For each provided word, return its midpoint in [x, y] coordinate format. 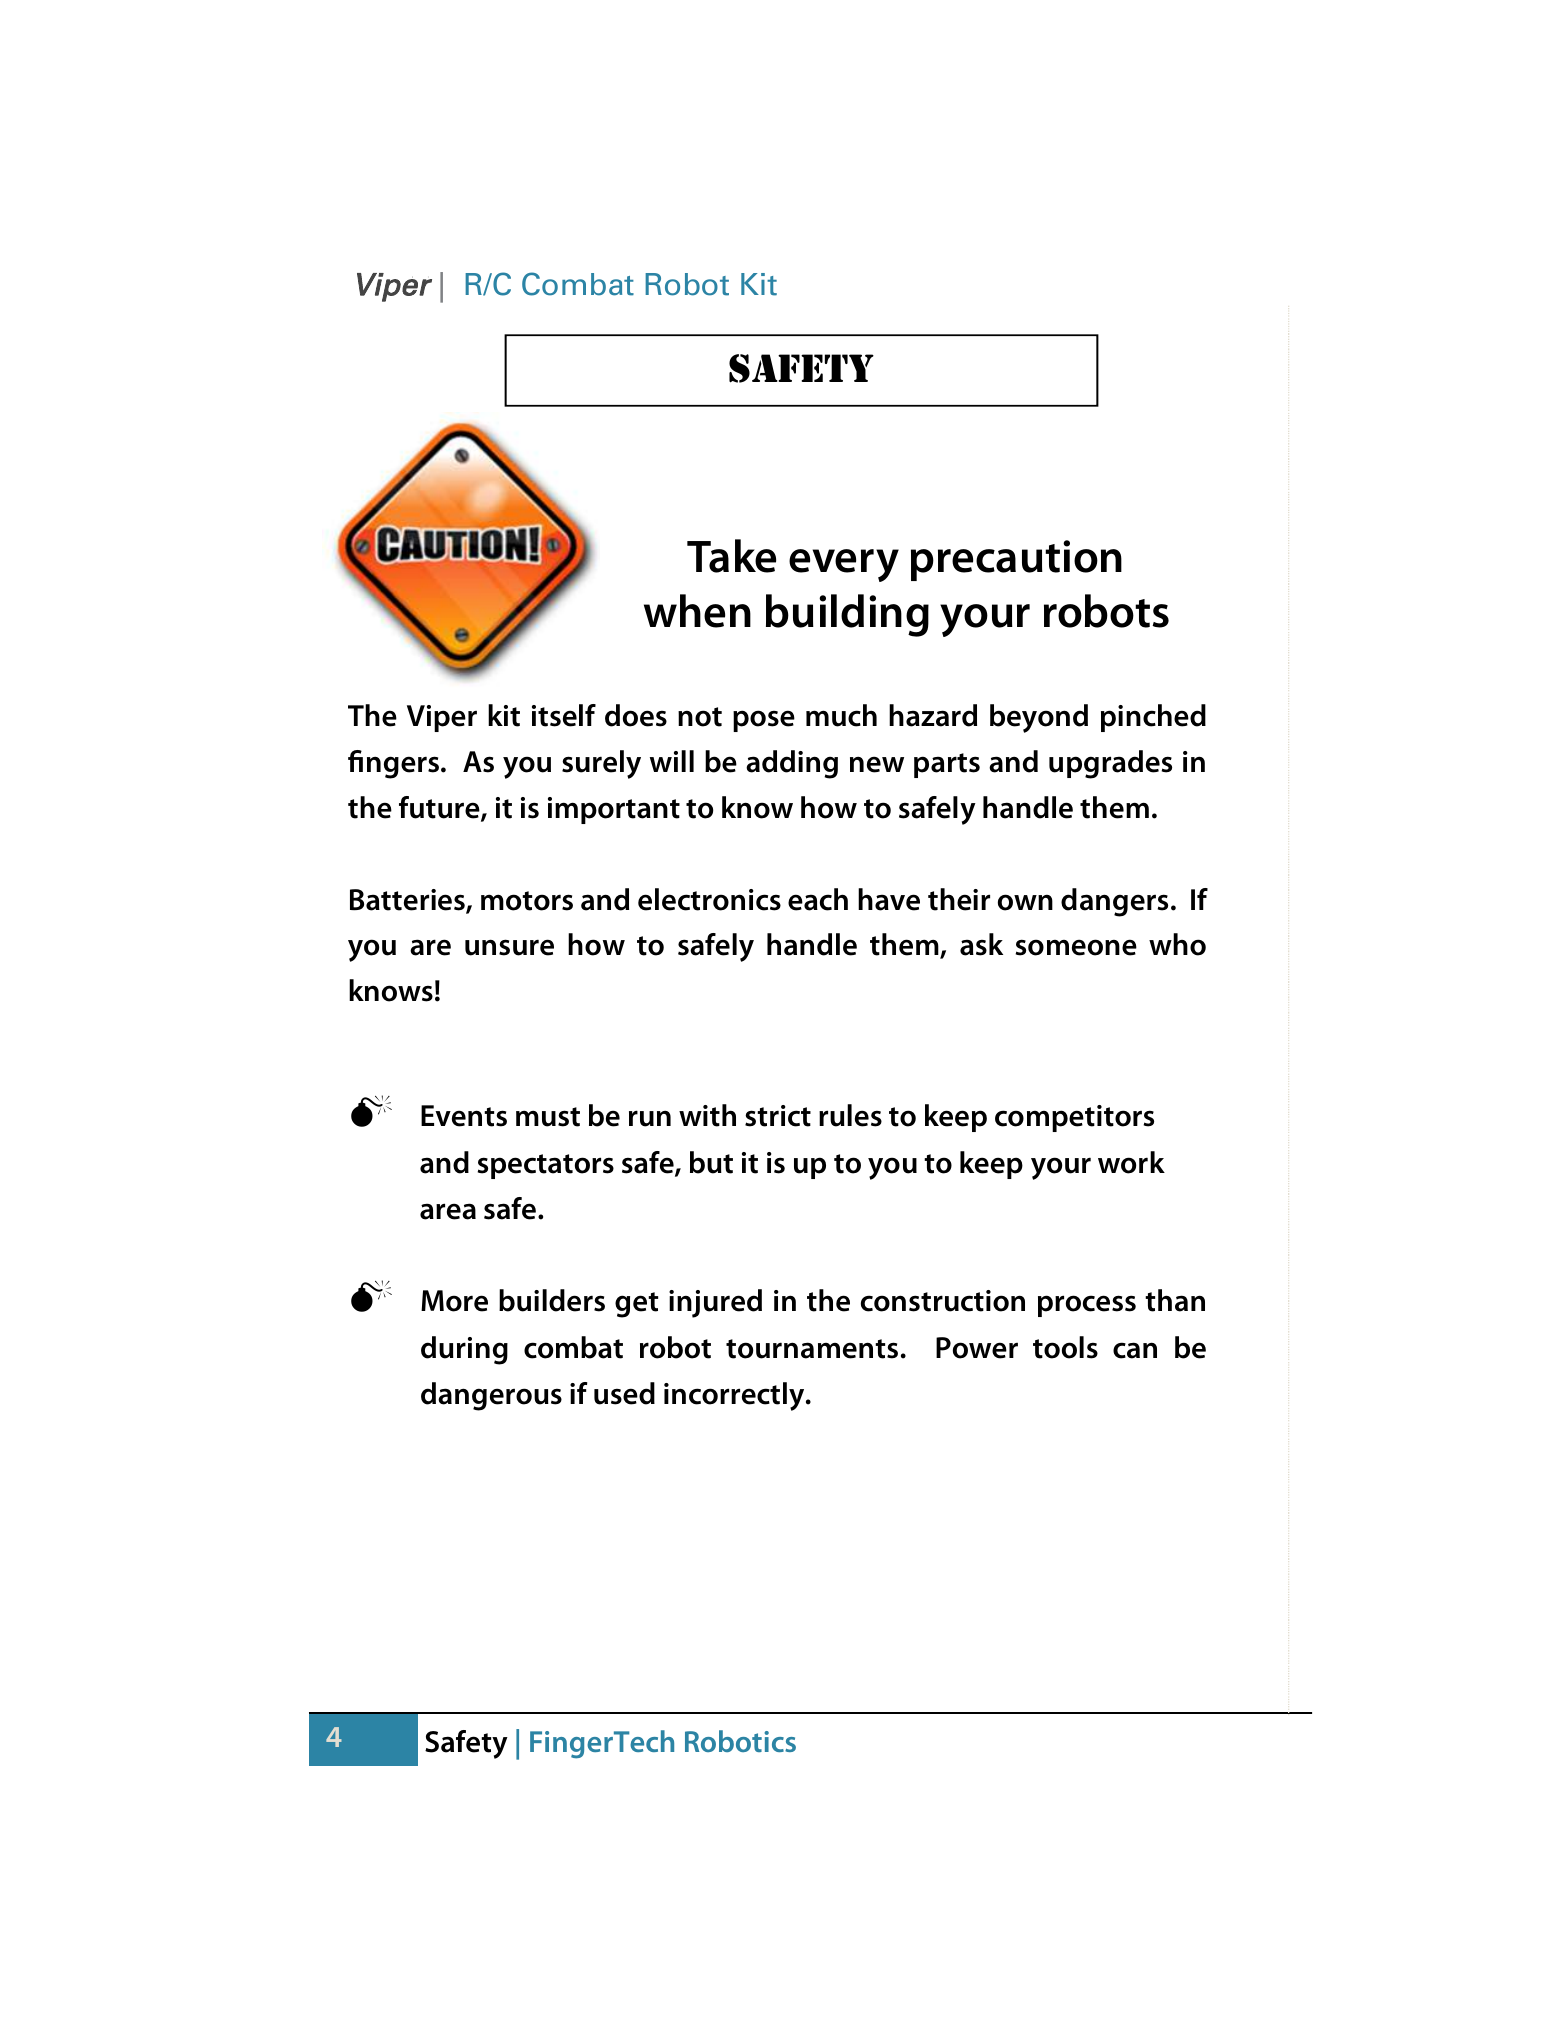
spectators [546, 1166]
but [711, 1162]
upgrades [1110, 764]
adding [792, 764]
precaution [1016, 560]
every [844, 565]
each [818, 899]
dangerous [491, 1396]
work [1131, 1162]
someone [1076, 947]
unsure [509, 947]
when [697, 611]
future [440, 808]
